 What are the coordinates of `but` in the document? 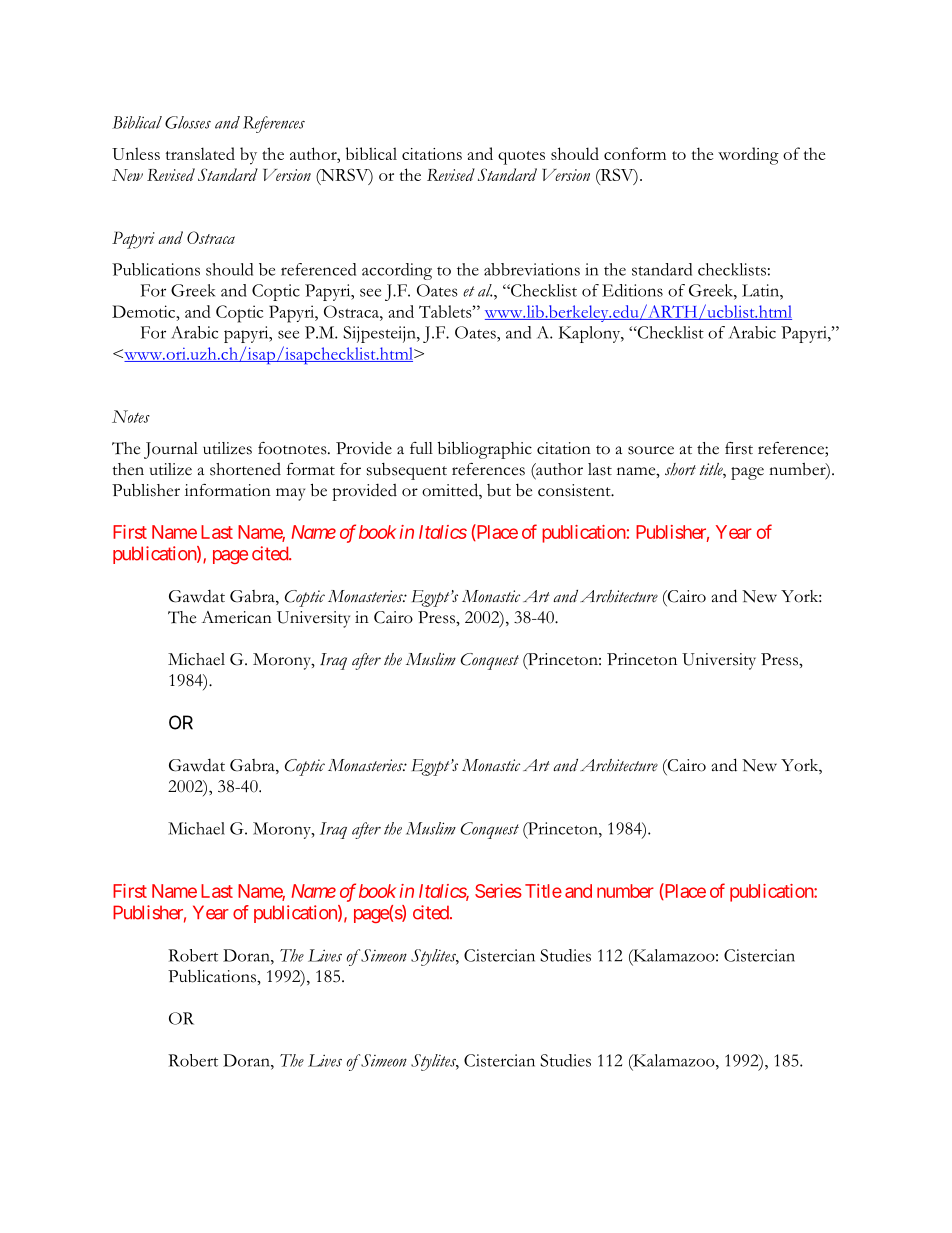 It's located at (499, 490).
